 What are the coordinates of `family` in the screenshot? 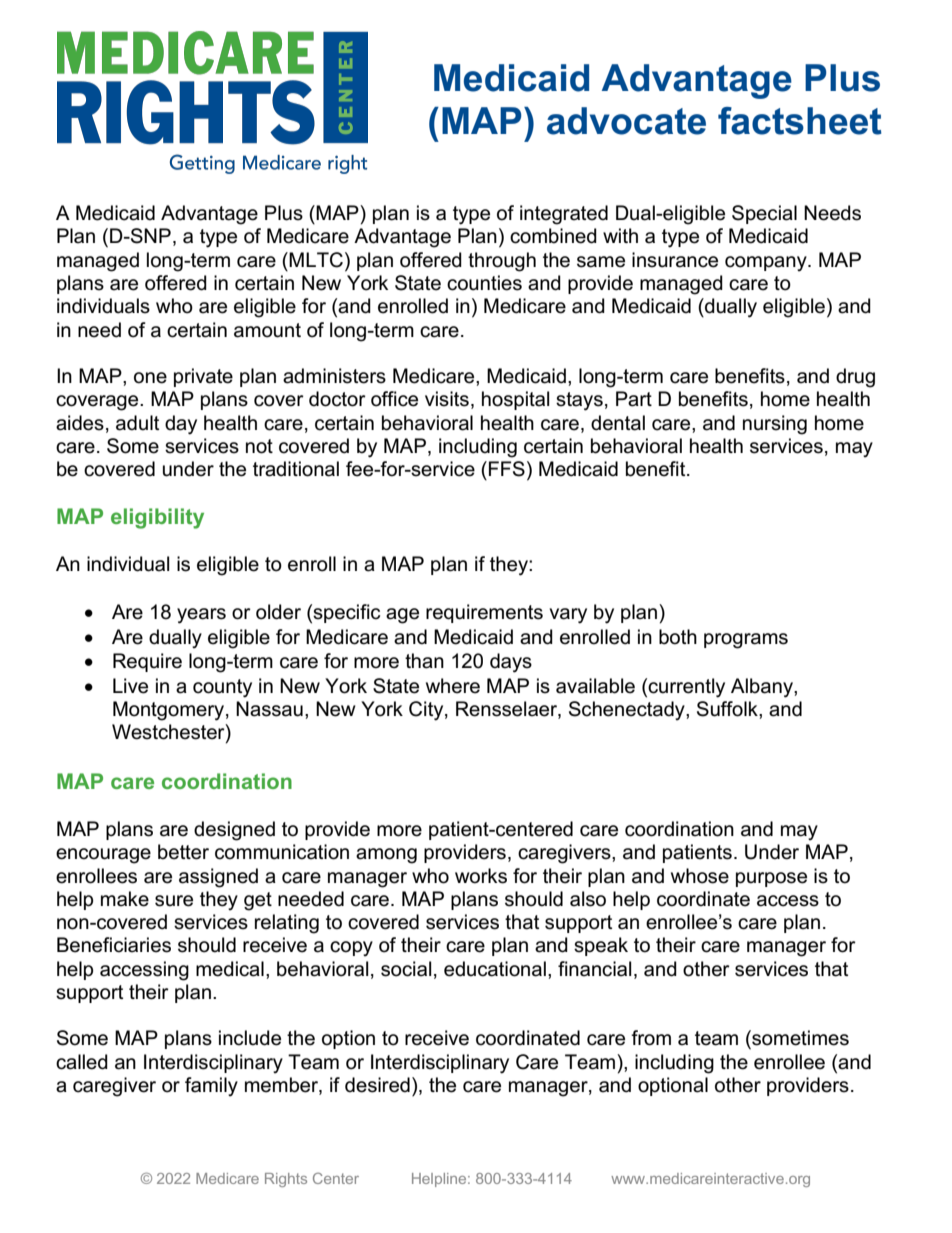 It's located at (211, 1087).
